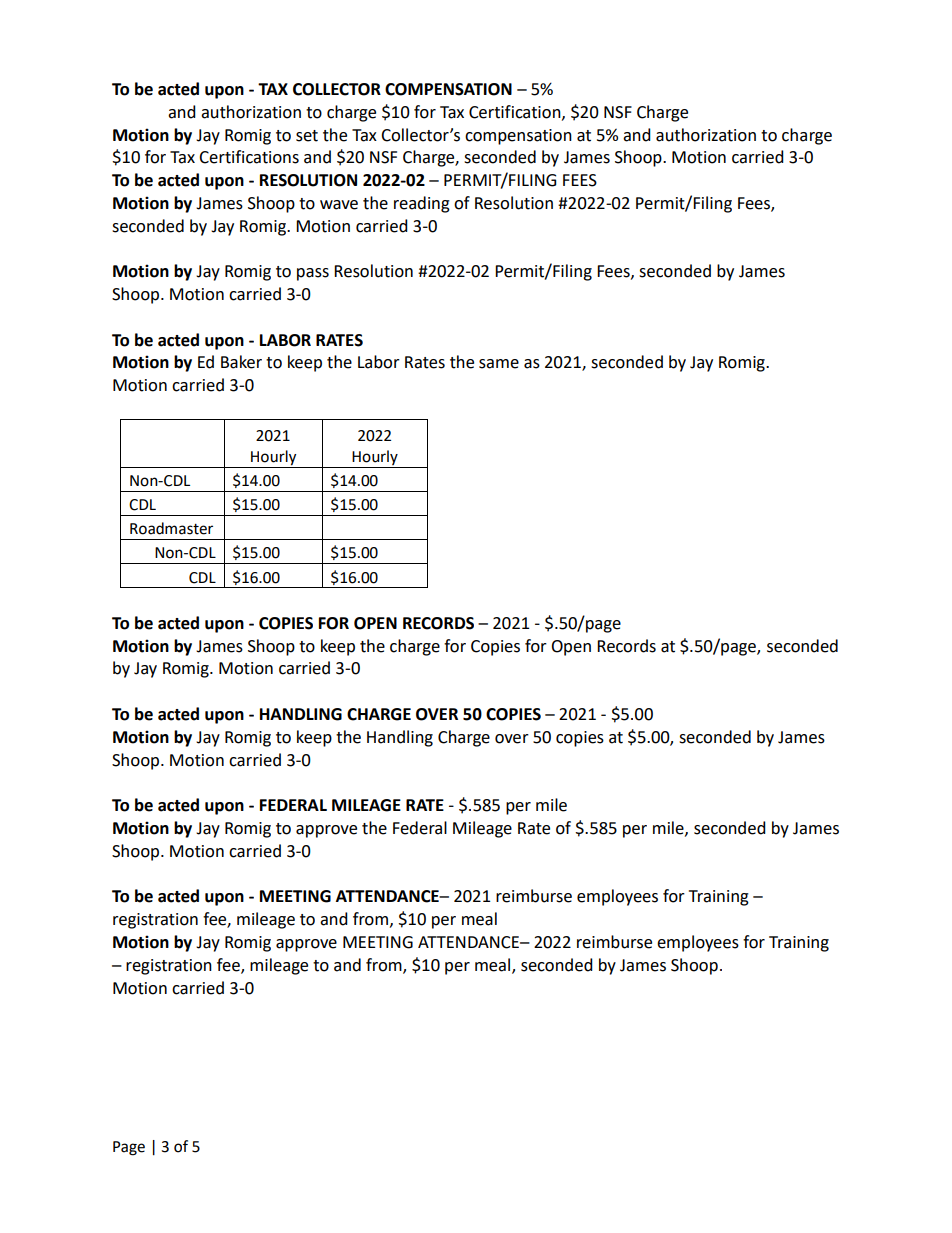  What do you see at coordinates (422, 204) in the screenshot?
I see `reading` at bounding box center [422, 204].
